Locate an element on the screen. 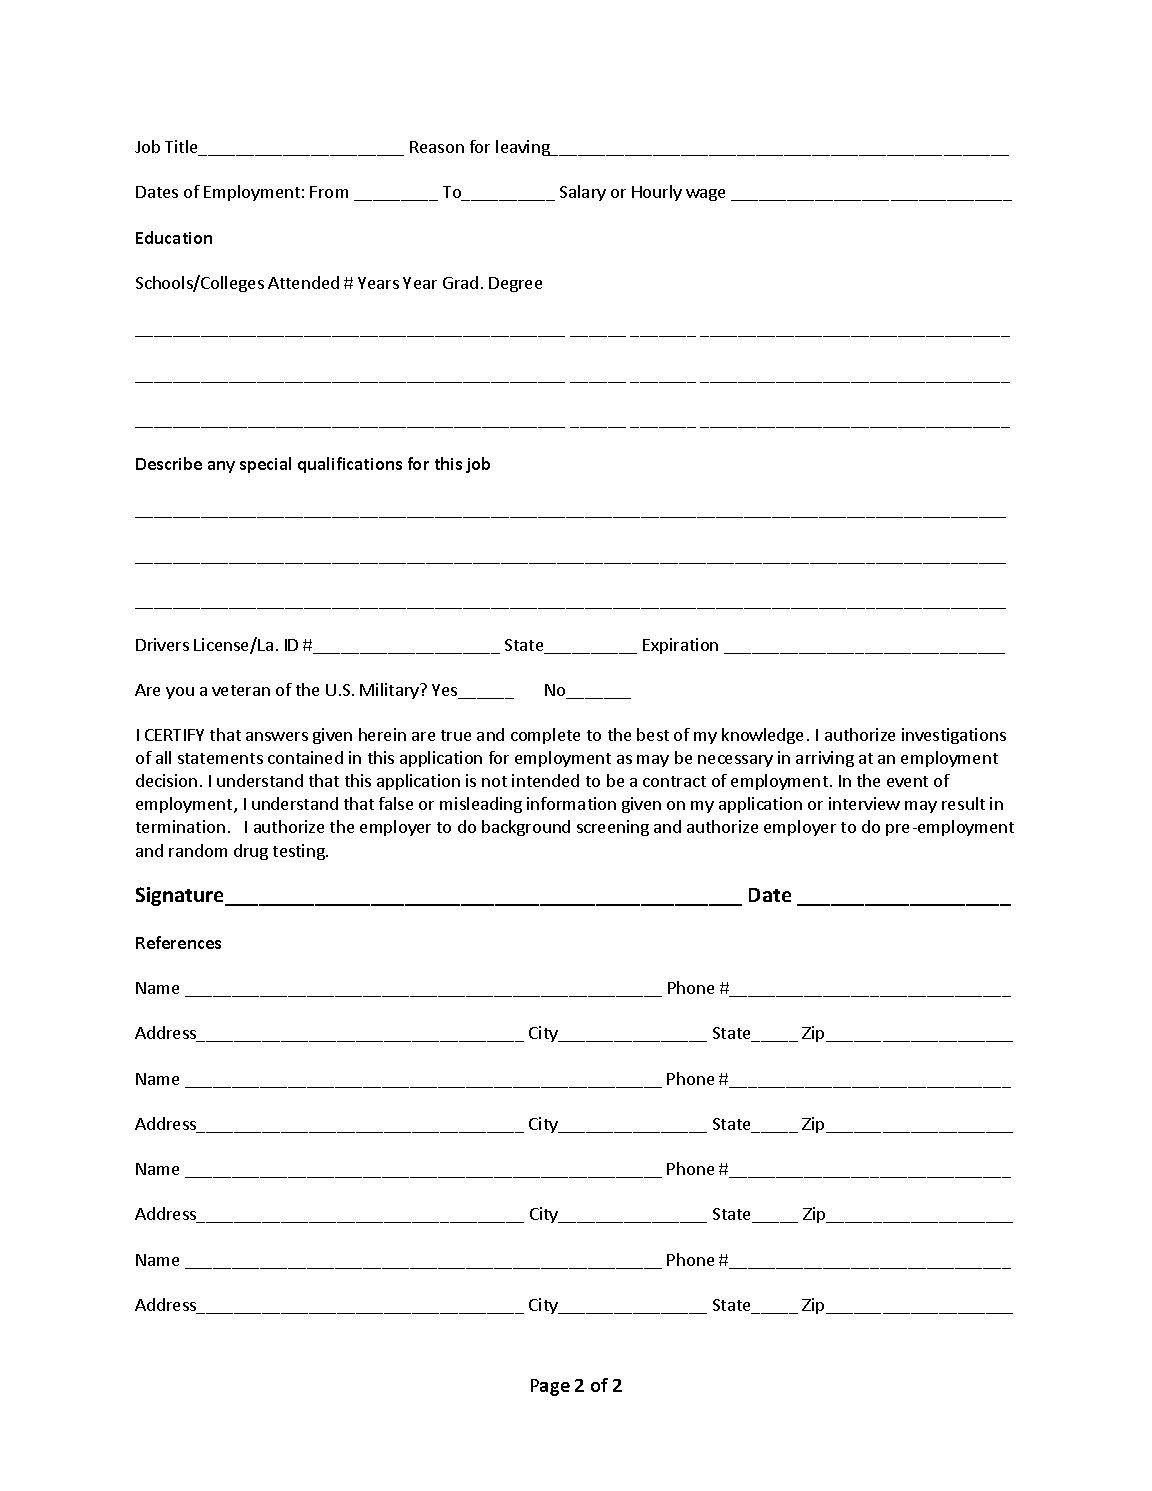  From is located at coordinates (329, 192).
